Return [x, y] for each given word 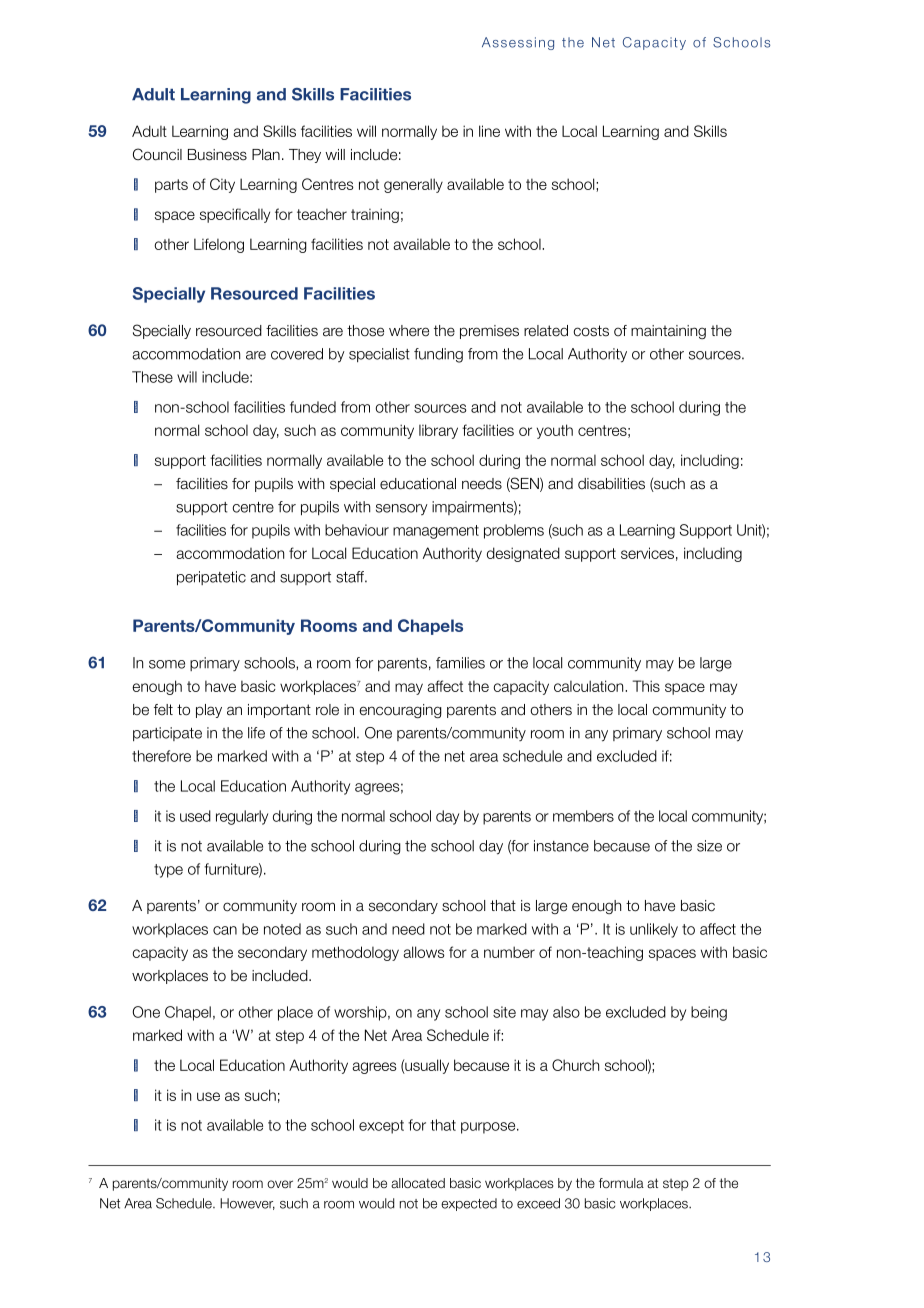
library [438, 431]
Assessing [518, 43]
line [489, 131]
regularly [242, 817]
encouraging [400, 711]
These [152, 377]
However [247, 1204]
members [583, 816]
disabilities [611, 484]
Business [217, 155]
